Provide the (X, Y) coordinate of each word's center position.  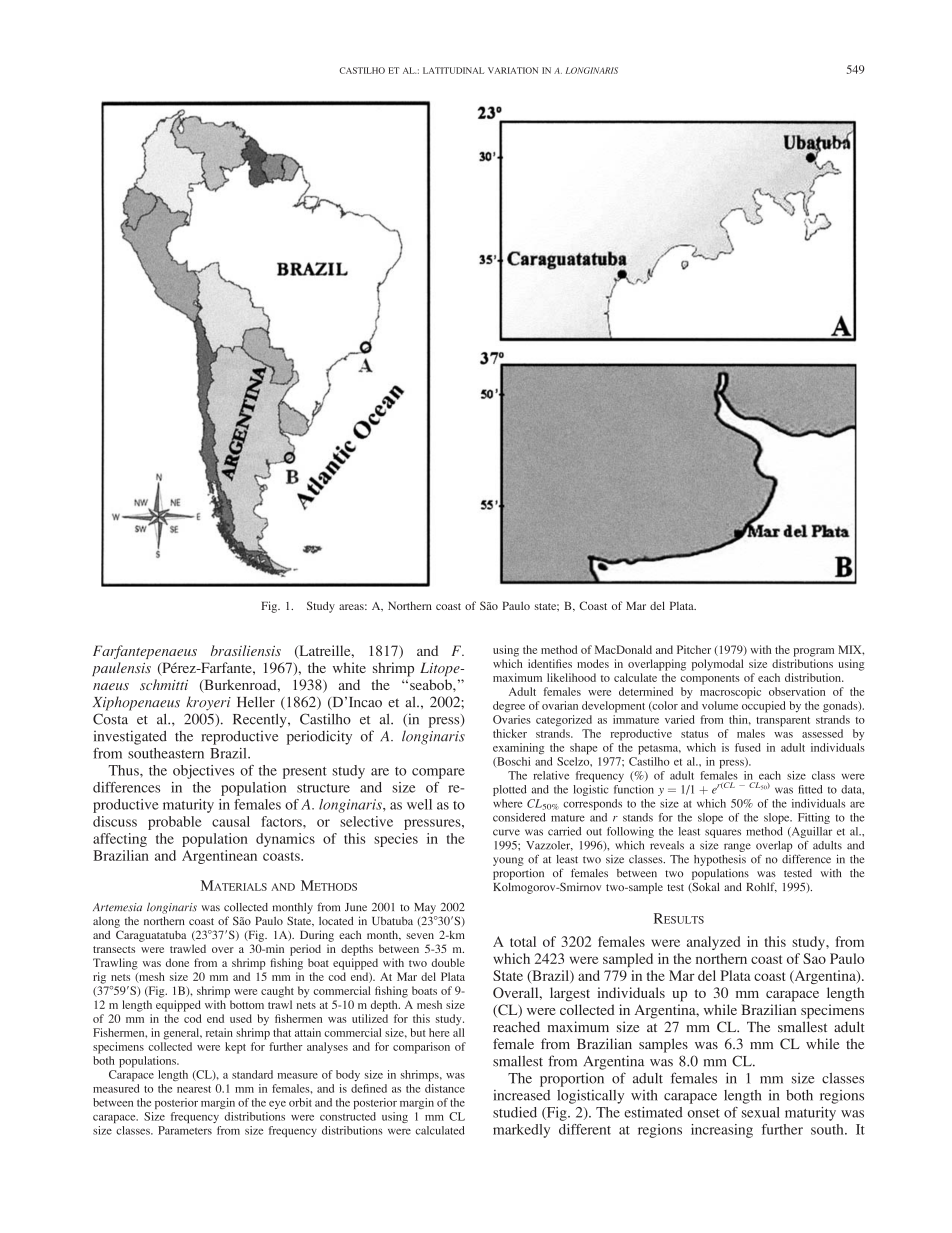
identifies (550, 663)
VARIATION (513, 70)
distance (445, 1088)
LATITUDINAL (453, 70)
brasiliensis (246, 650)
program (813, 652)
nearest (194, 1089)
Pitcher (694, 649)
